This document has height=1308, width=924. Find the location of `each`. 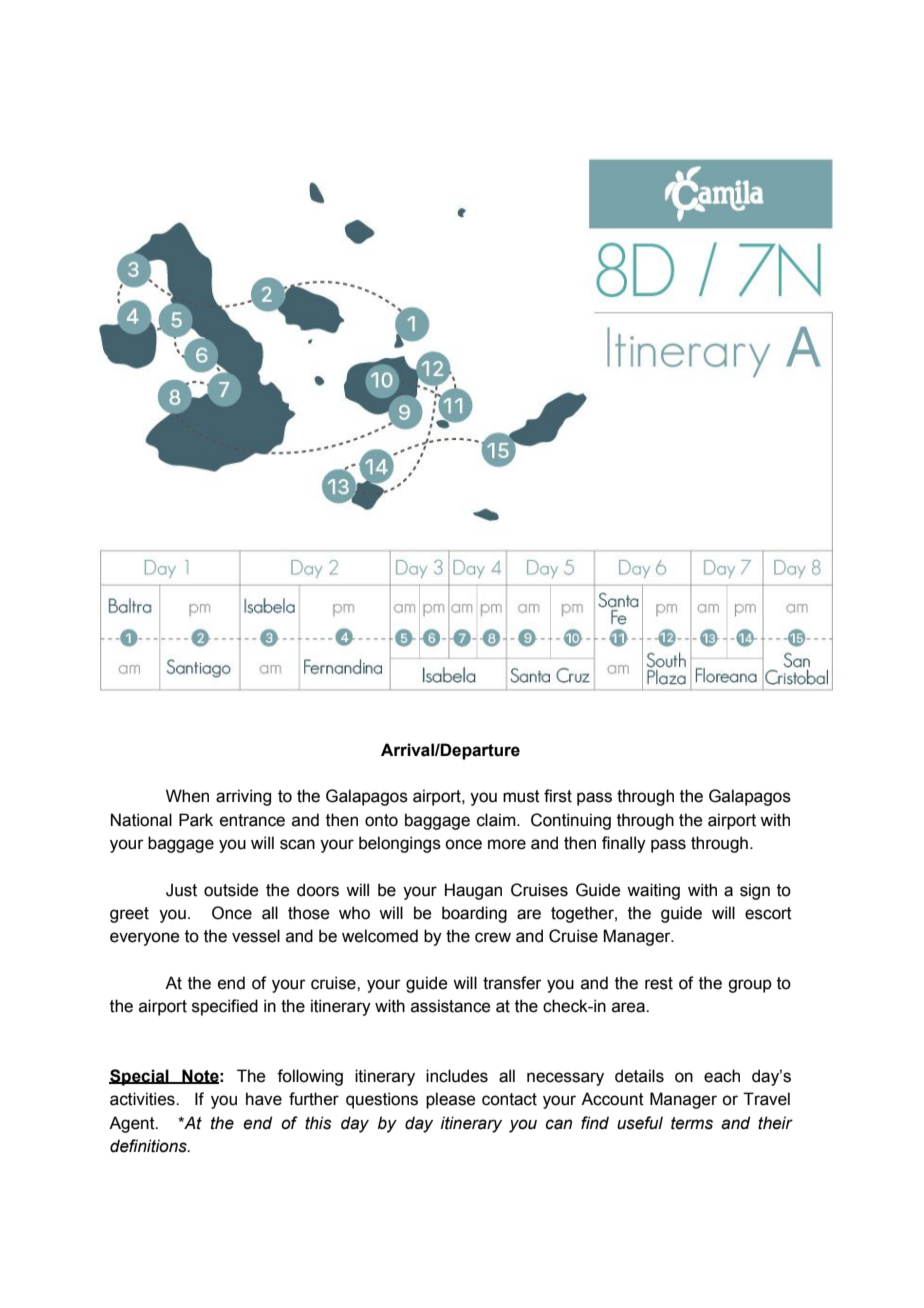

each is located at coordinates (722, 1076).
